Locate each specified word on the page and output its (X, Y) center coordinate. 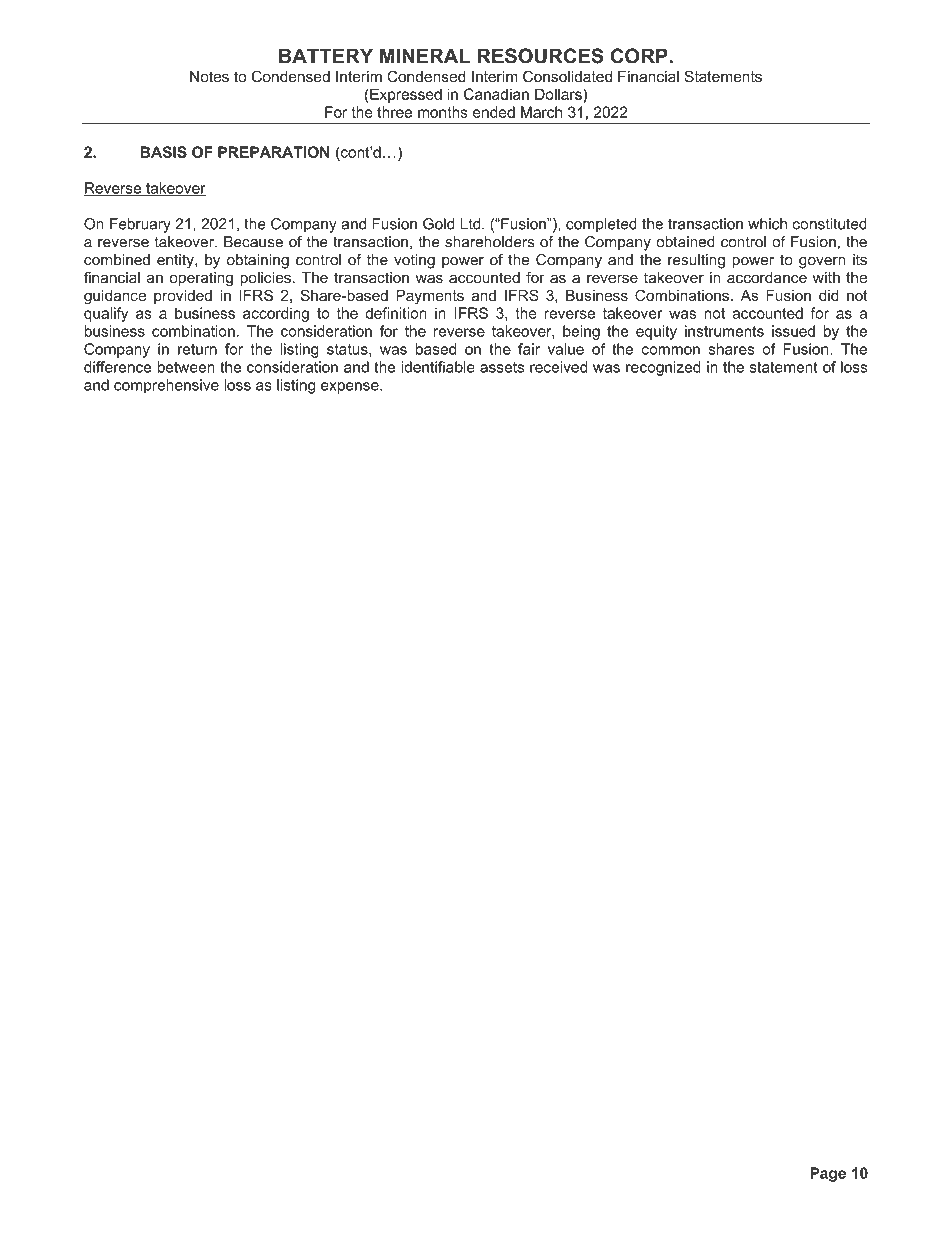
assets (502, 367)
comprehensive (166, 386)
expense (351, 388)
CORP (640, 56)
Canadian (496, 94)
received (559, 367)
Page (828, 1174)
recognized (663, 368)
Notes (209, 77)
